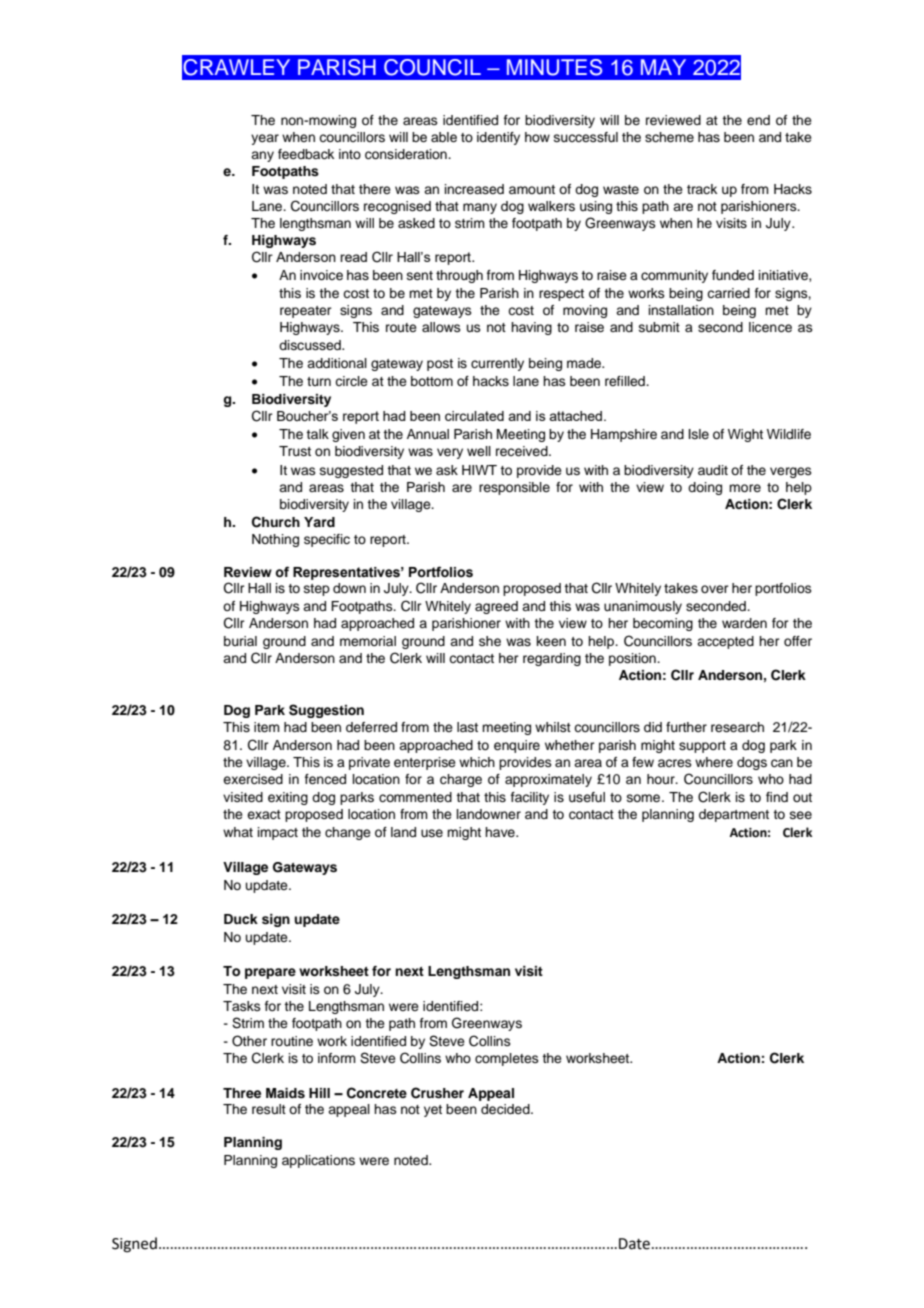 This document has width=924, height=1308. What do you see at coordinates (744, 623) in the document?
I see `warden` at bounding box center [744, 623].
